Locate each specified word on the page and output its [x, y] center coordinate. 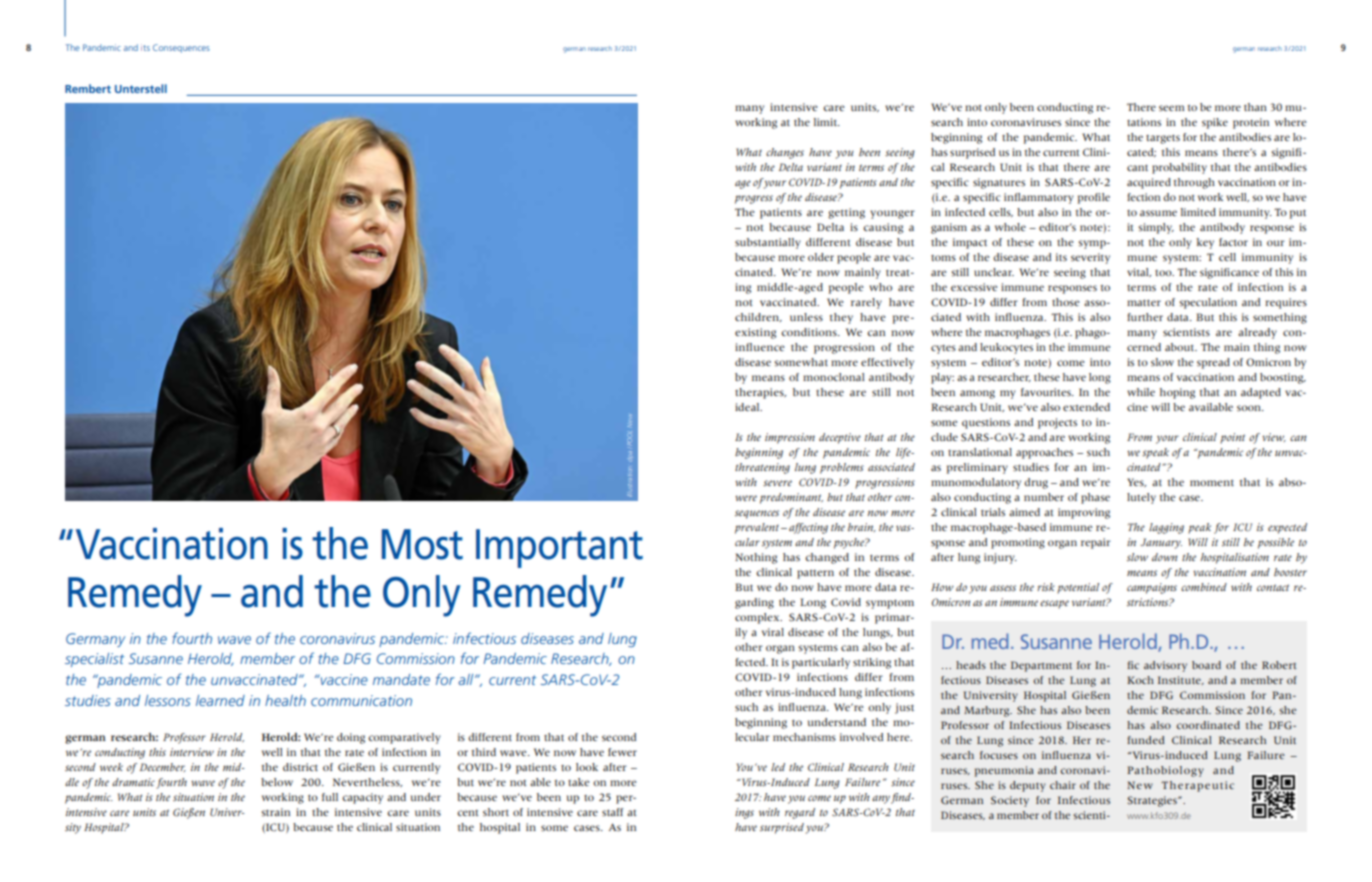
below [277, 782]
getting [846, 213]
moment [1212, 483]
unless [806, 317]
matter [1144, 303]
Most [422, 544]
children [758, 317]
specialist [94, 660]
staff [613, 812]
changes [785, 153]
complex [758, 618]
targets [1163, 139]
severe [777, 483]
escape [1054, 604]
